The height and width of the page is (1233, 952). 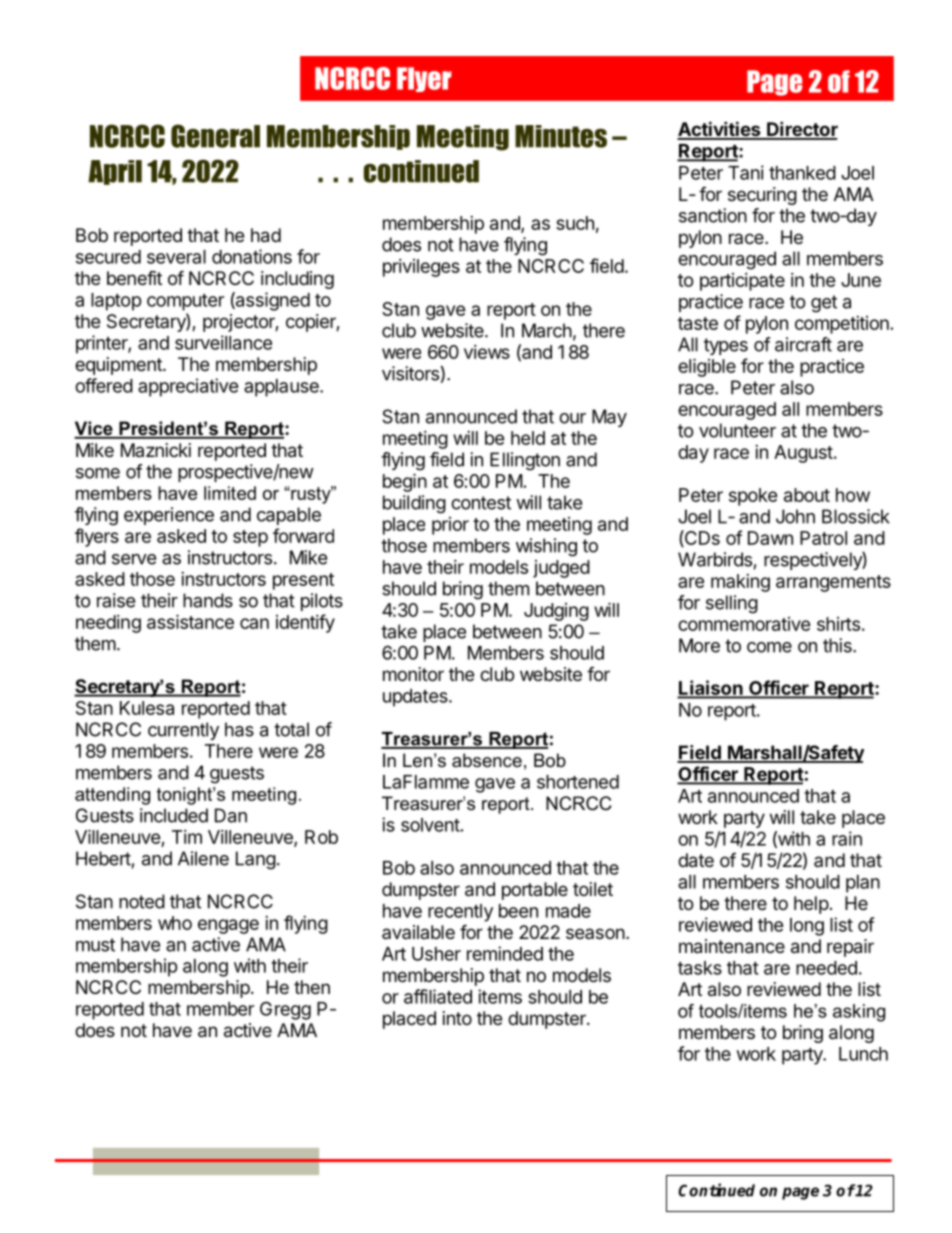 What do you see at coordinates (746, 172) in the page?
I see `Tani` at bounding box center [746, 172].
